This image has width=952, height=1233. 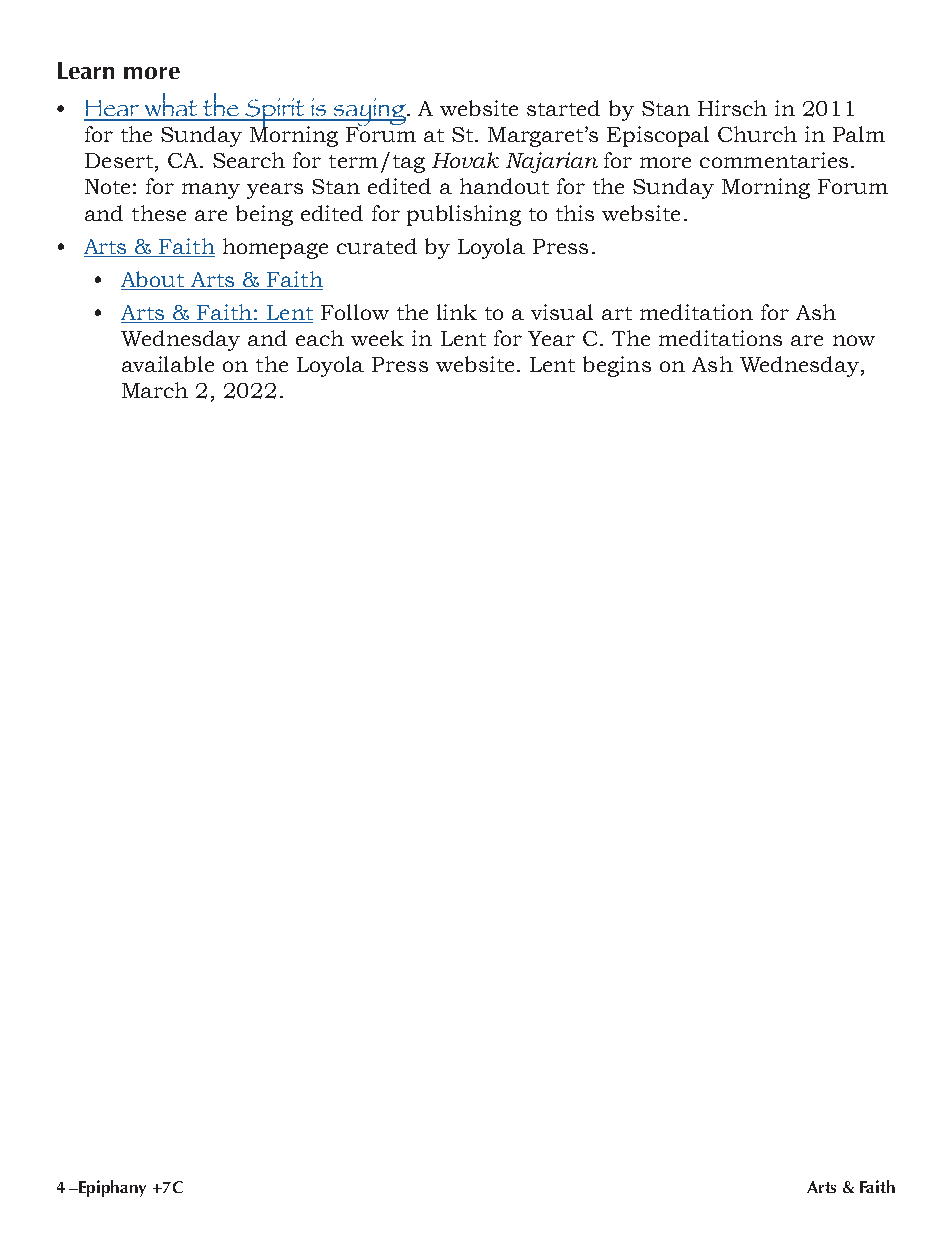 What do you see at coordinates (377, 338) in the image?
I see `week` at bounding box center [377, 338].
